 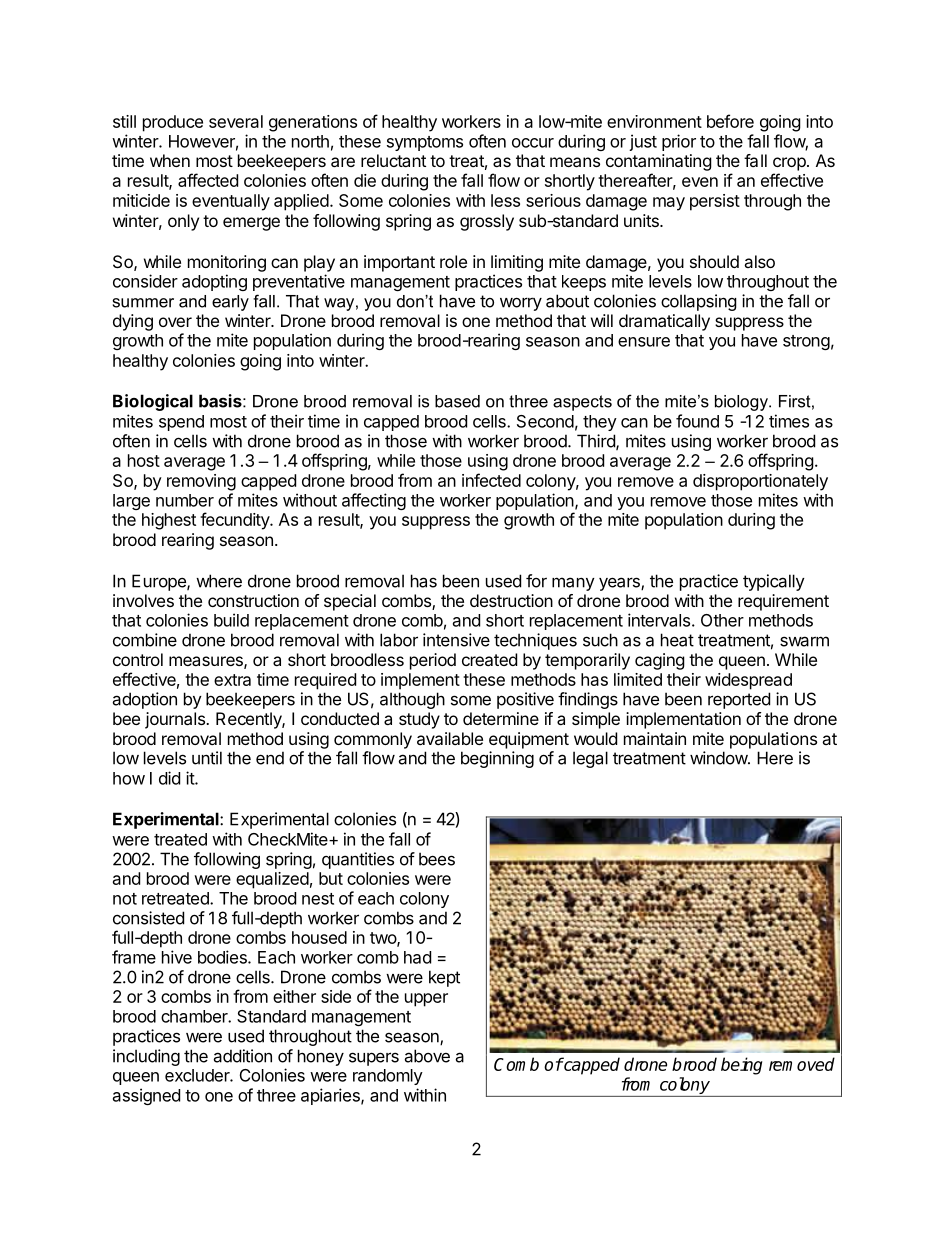 What do you see at coordinates (497, 759) in the document?
I see `beginning` at bounding box center [497, 759].
